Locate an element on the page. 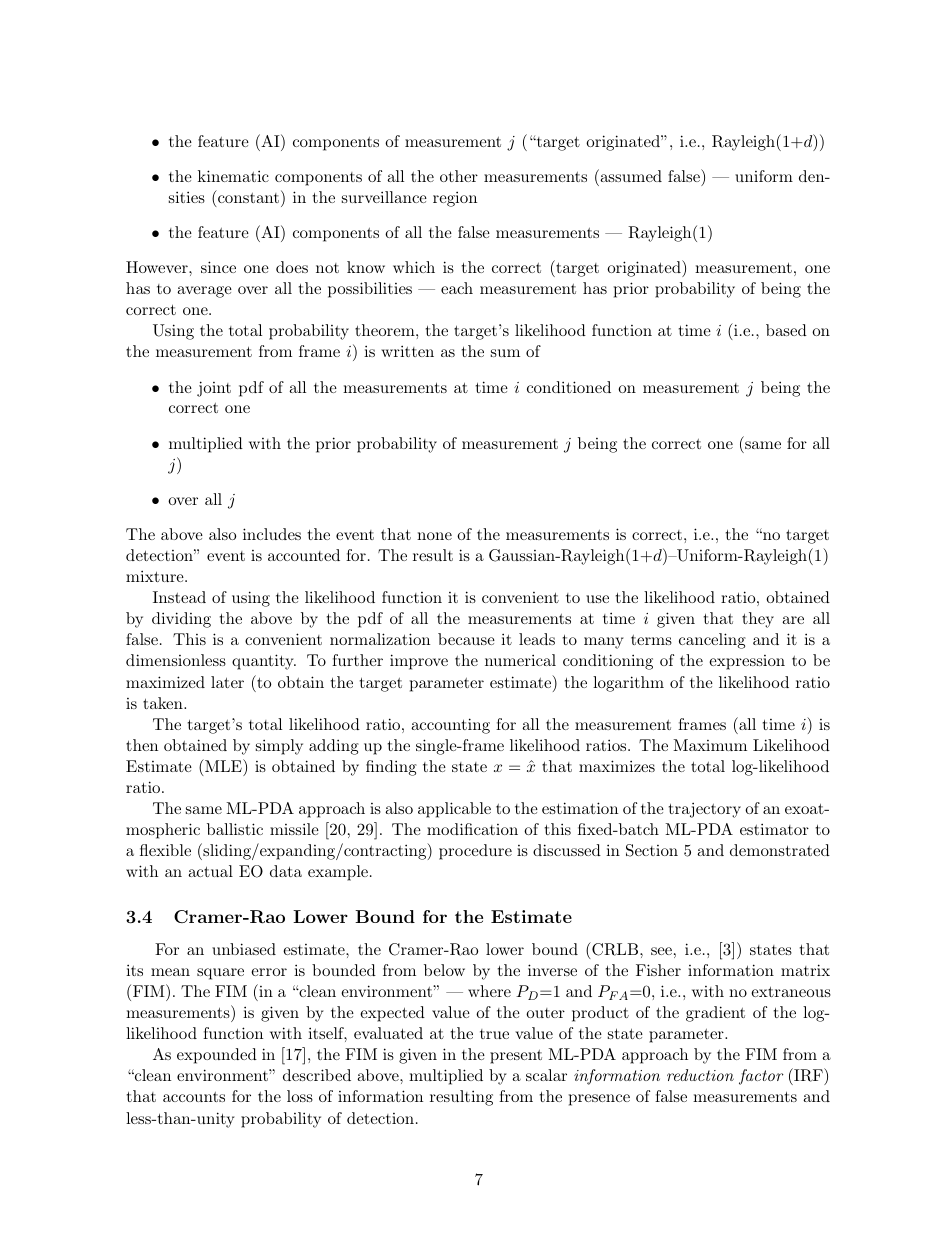 The image size is (952, 1233). assumed is located at coordinates (630, 175).
